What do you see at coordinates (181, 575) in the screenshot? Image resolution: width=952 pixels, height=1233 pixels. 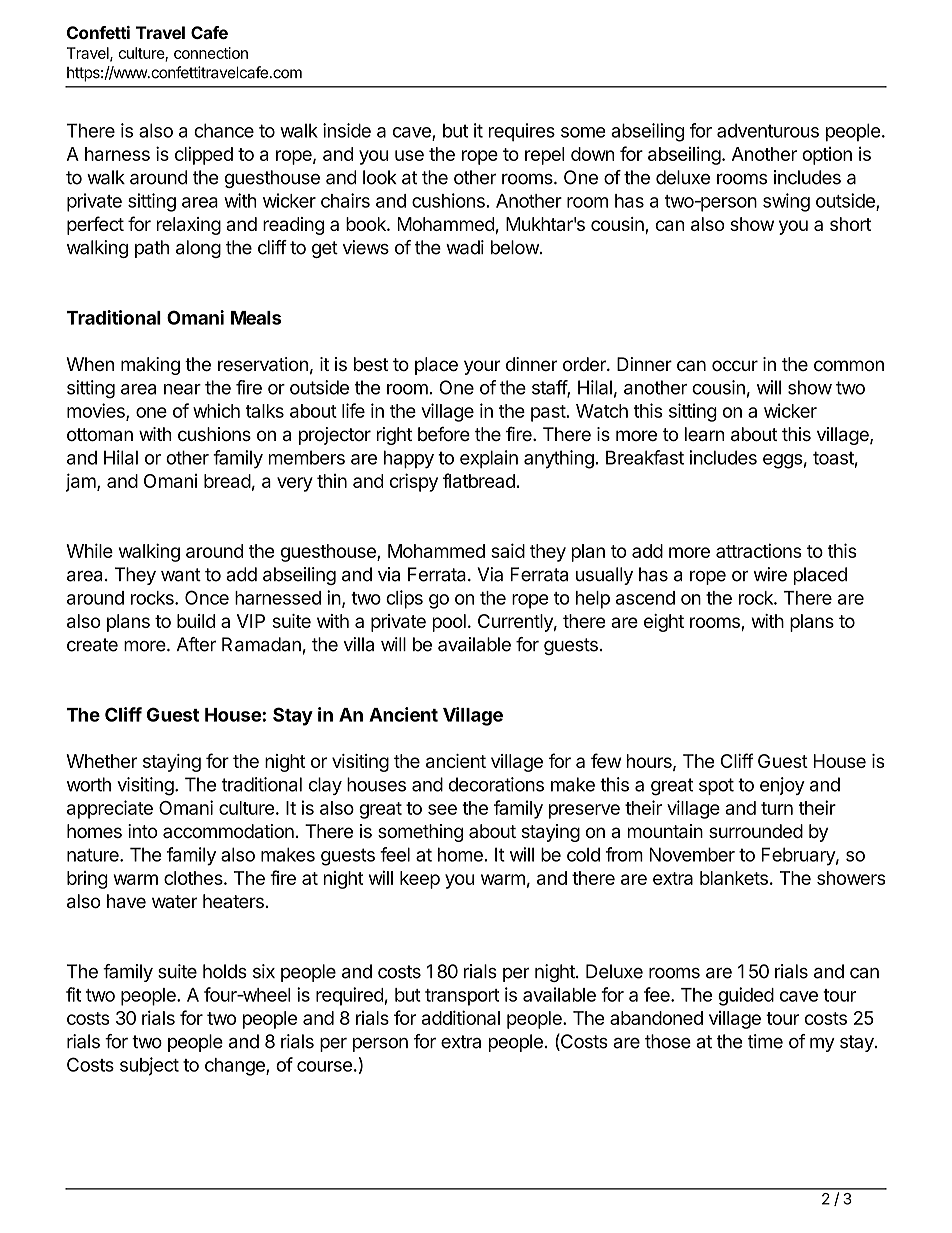 I see `want` at bounding box center [181, 575].
